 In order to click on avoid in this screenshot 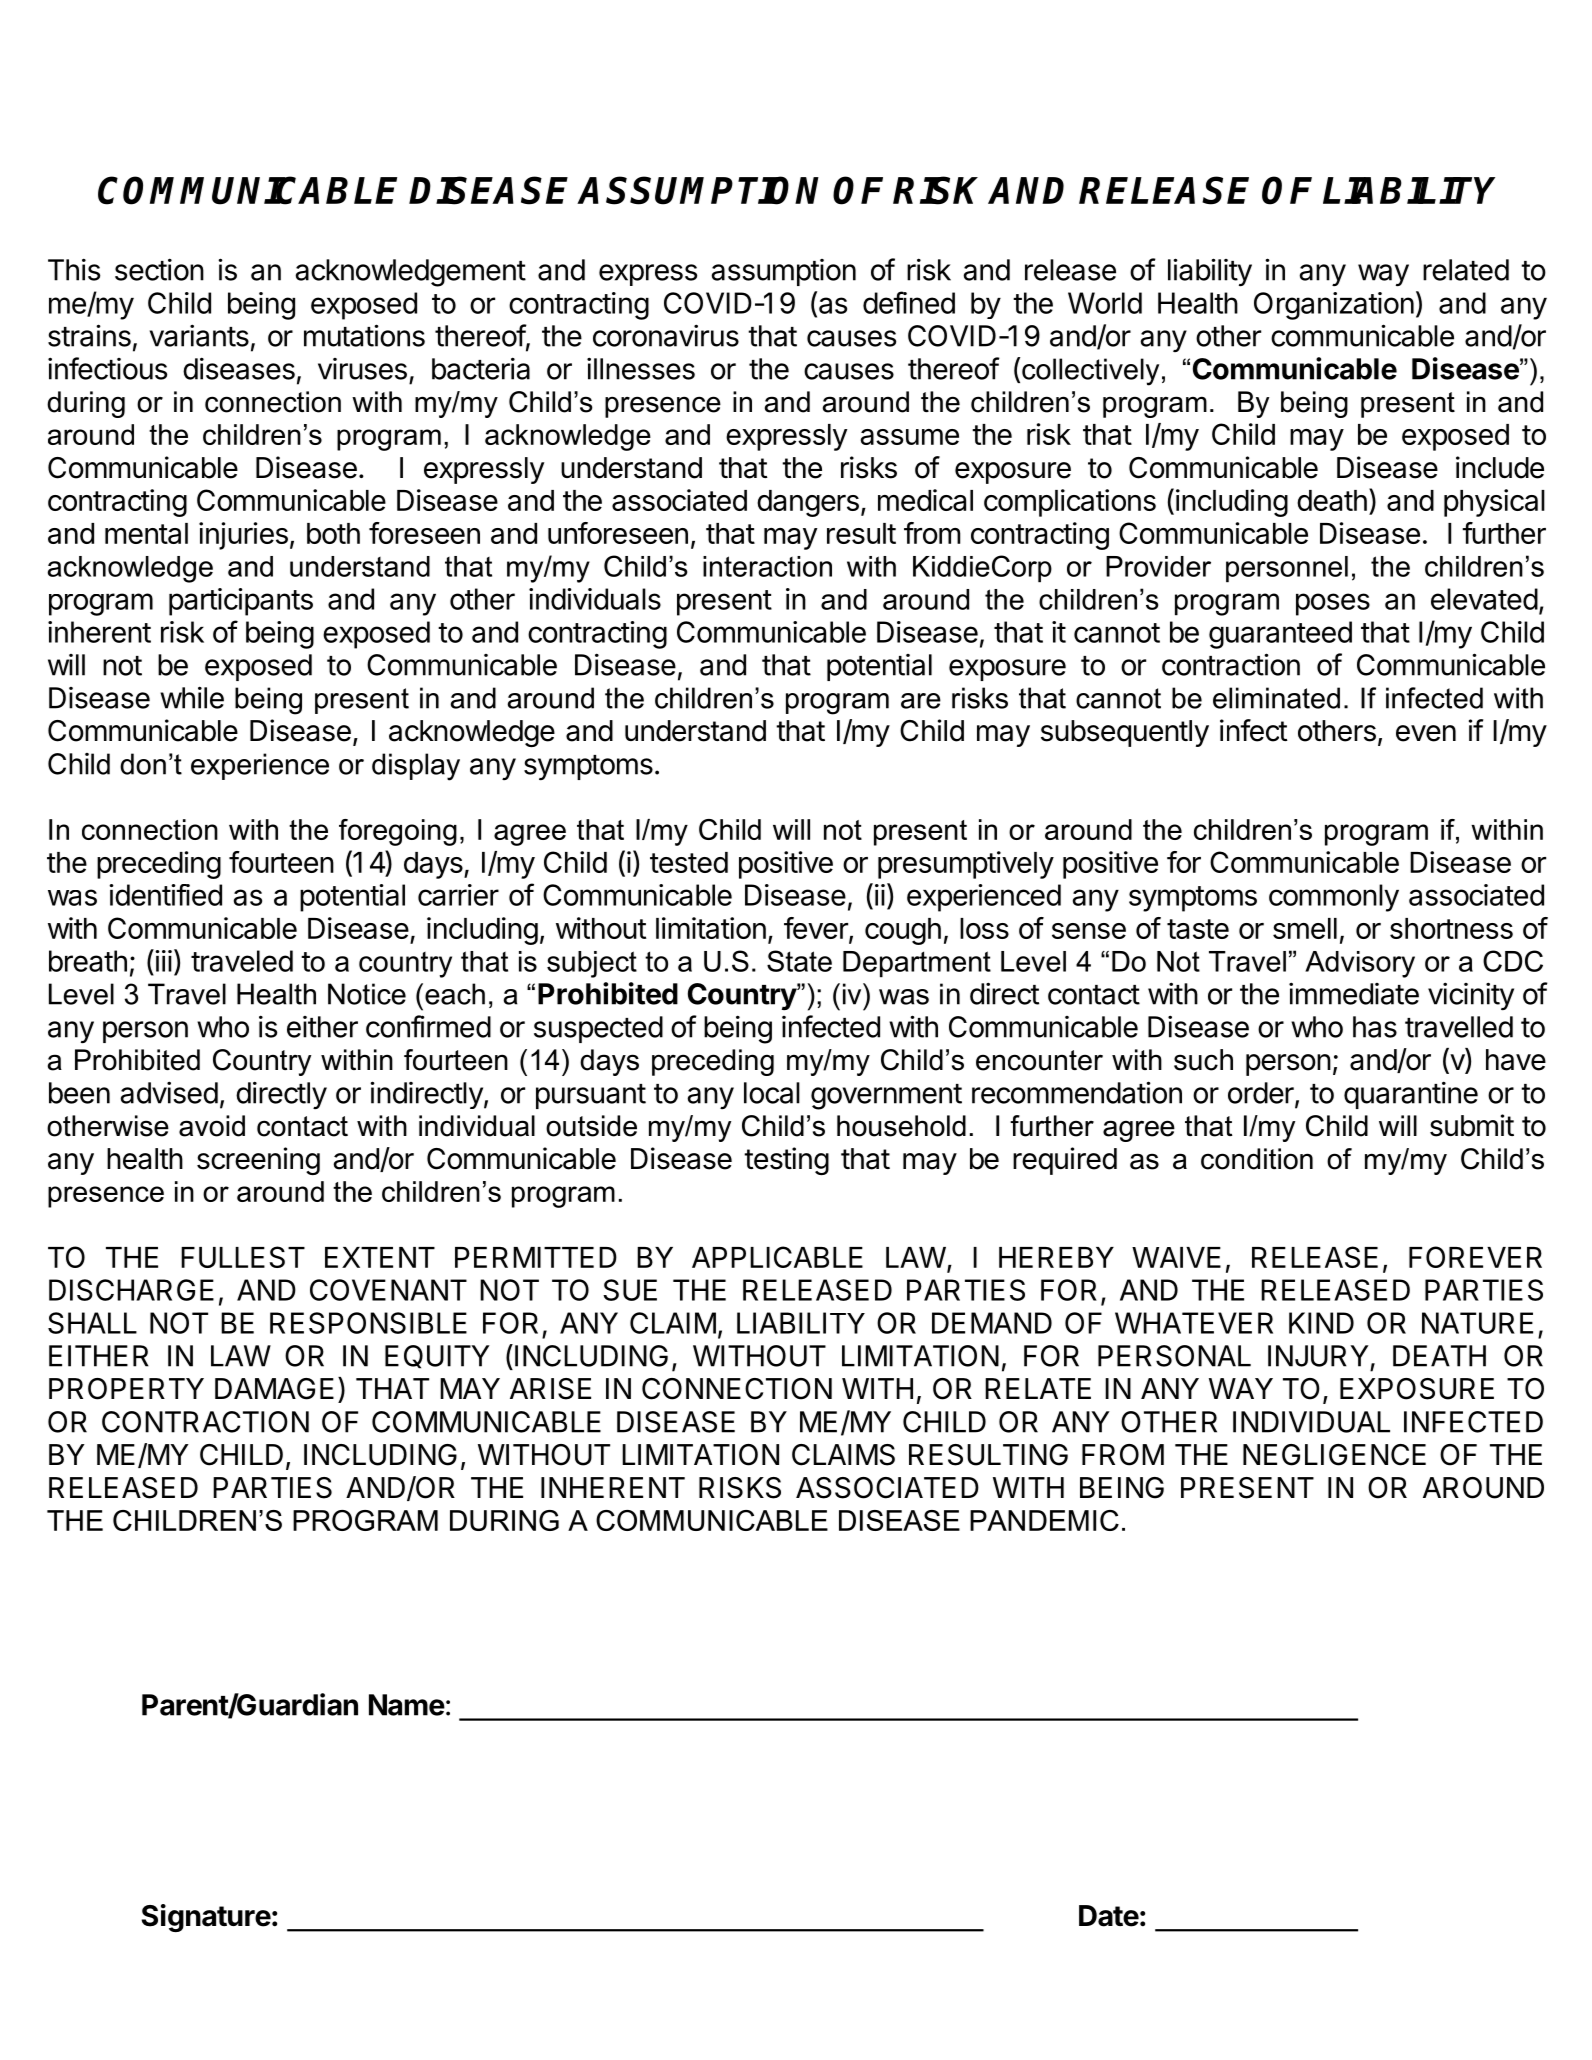, I will do `click(212, 1126)`.
